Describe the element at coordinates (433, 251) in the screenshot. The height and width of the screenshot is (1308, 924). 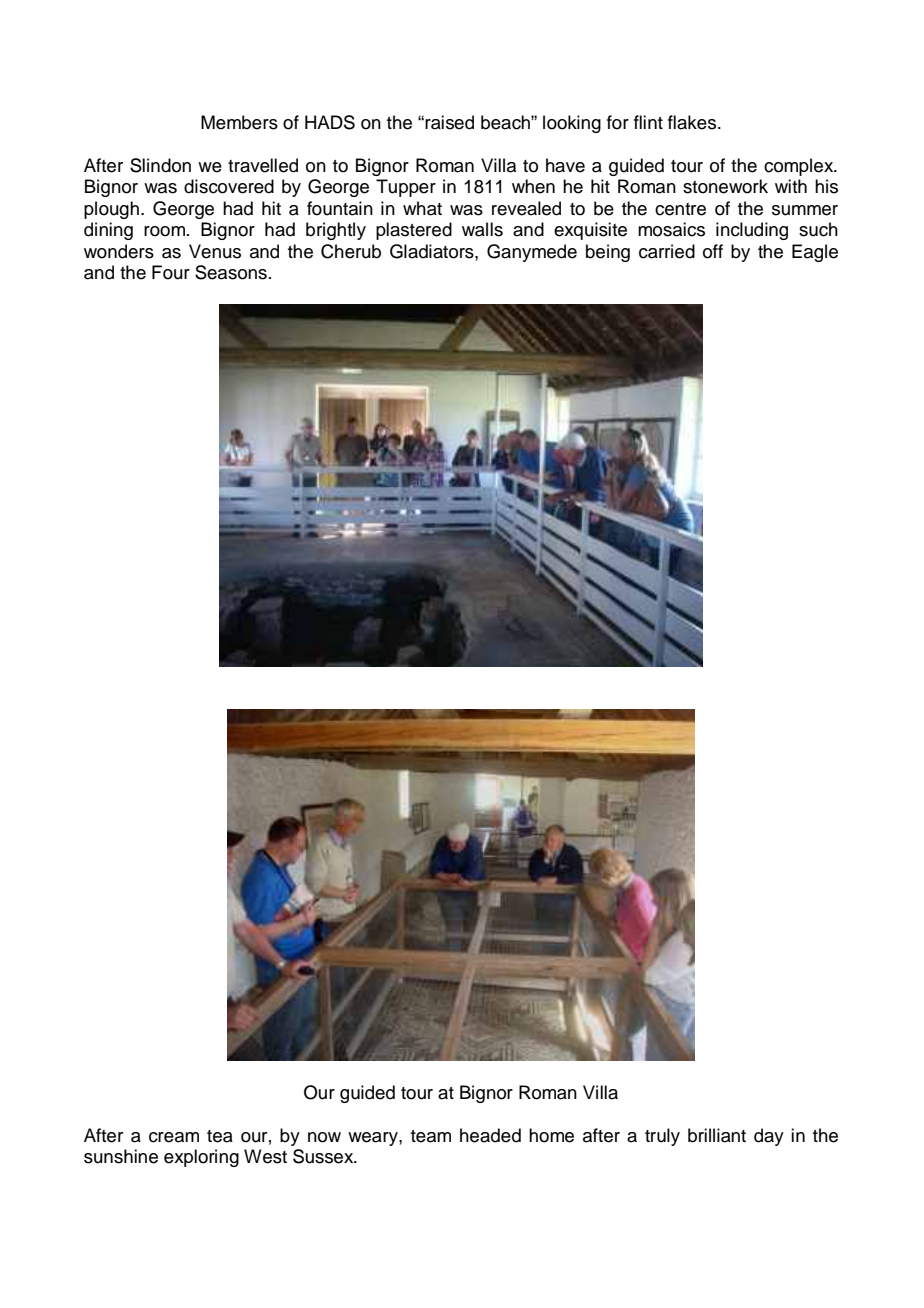
I see `Gladiators` at that location.
